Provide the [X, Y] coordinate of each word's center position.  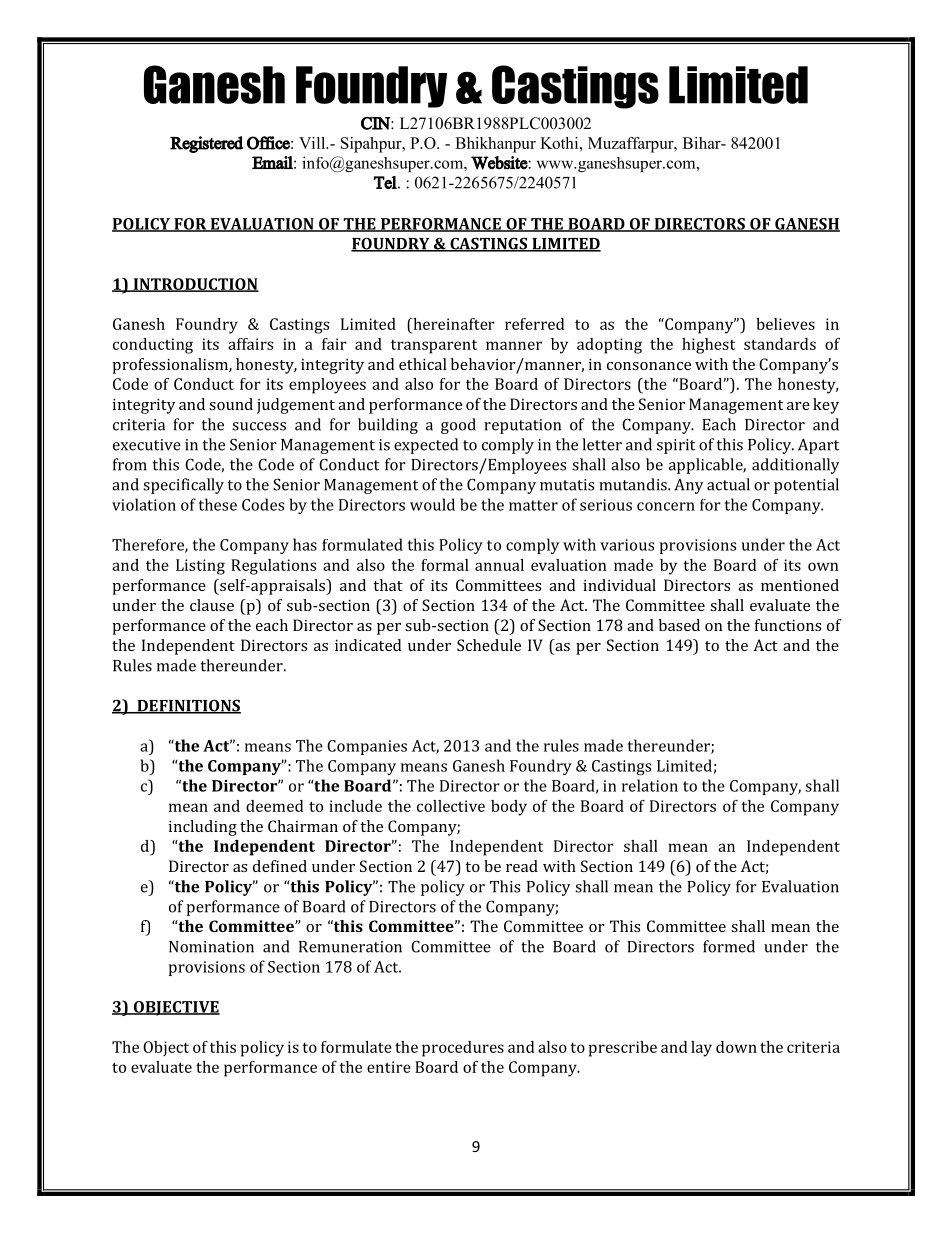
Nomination [211, 947]
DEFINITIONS [188, 707]
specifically [183, 486]
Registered [206, 144]
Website [500, 163]
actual [728, 484]
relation [650, 785]
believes [785, 324]
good [458, 426]
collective [451, 806]
